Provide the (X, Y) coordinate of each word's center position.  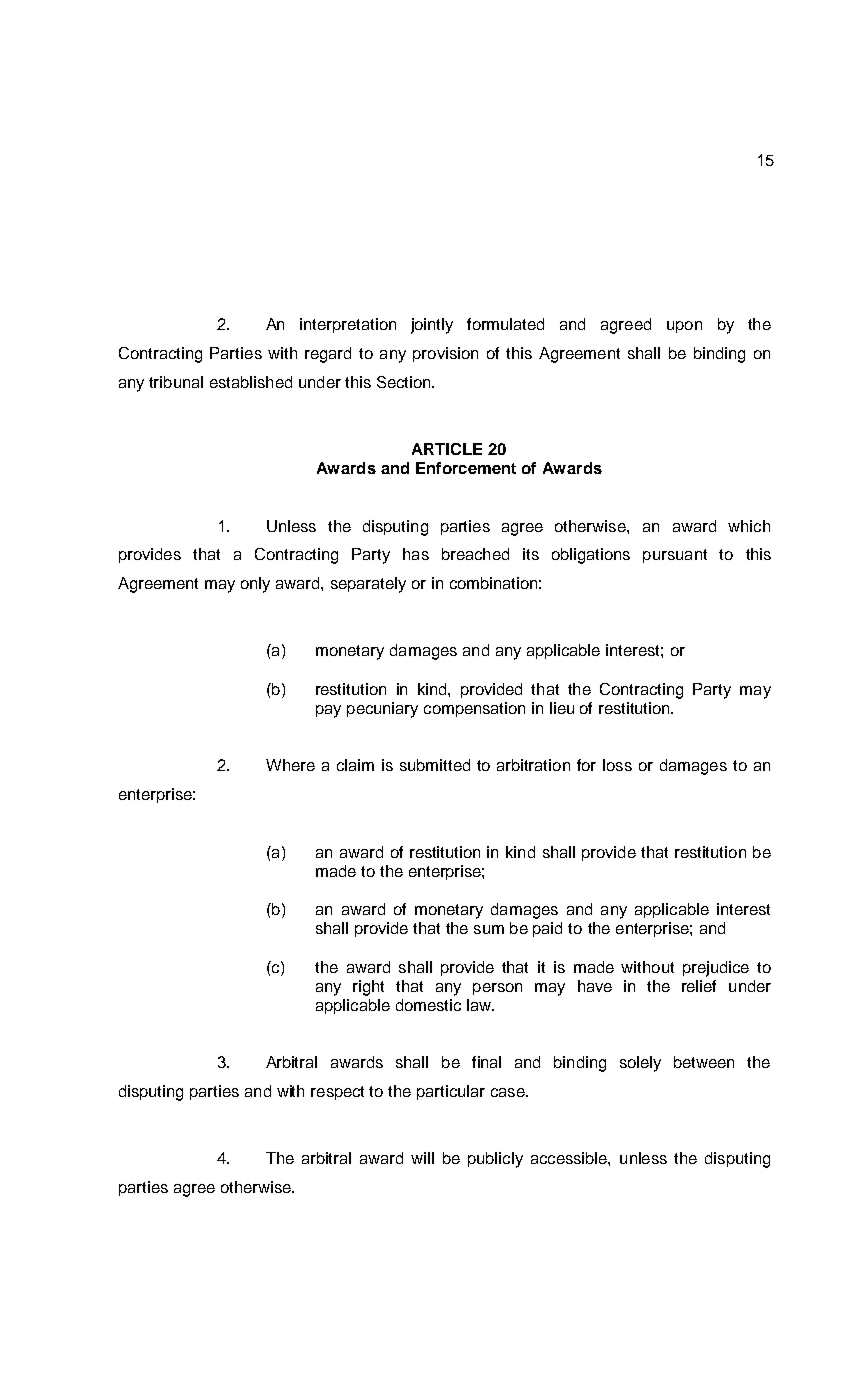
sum (489, 929)
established (251, 382)
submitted (435, 765)
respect (337, 1093)
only (255, 585)
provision (445, 354)
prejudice (716, 969)
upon (684, 327)
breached (475, 554)
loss (617, 765)
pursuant (675, 556)
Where (290, 765)
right (368, 988)
